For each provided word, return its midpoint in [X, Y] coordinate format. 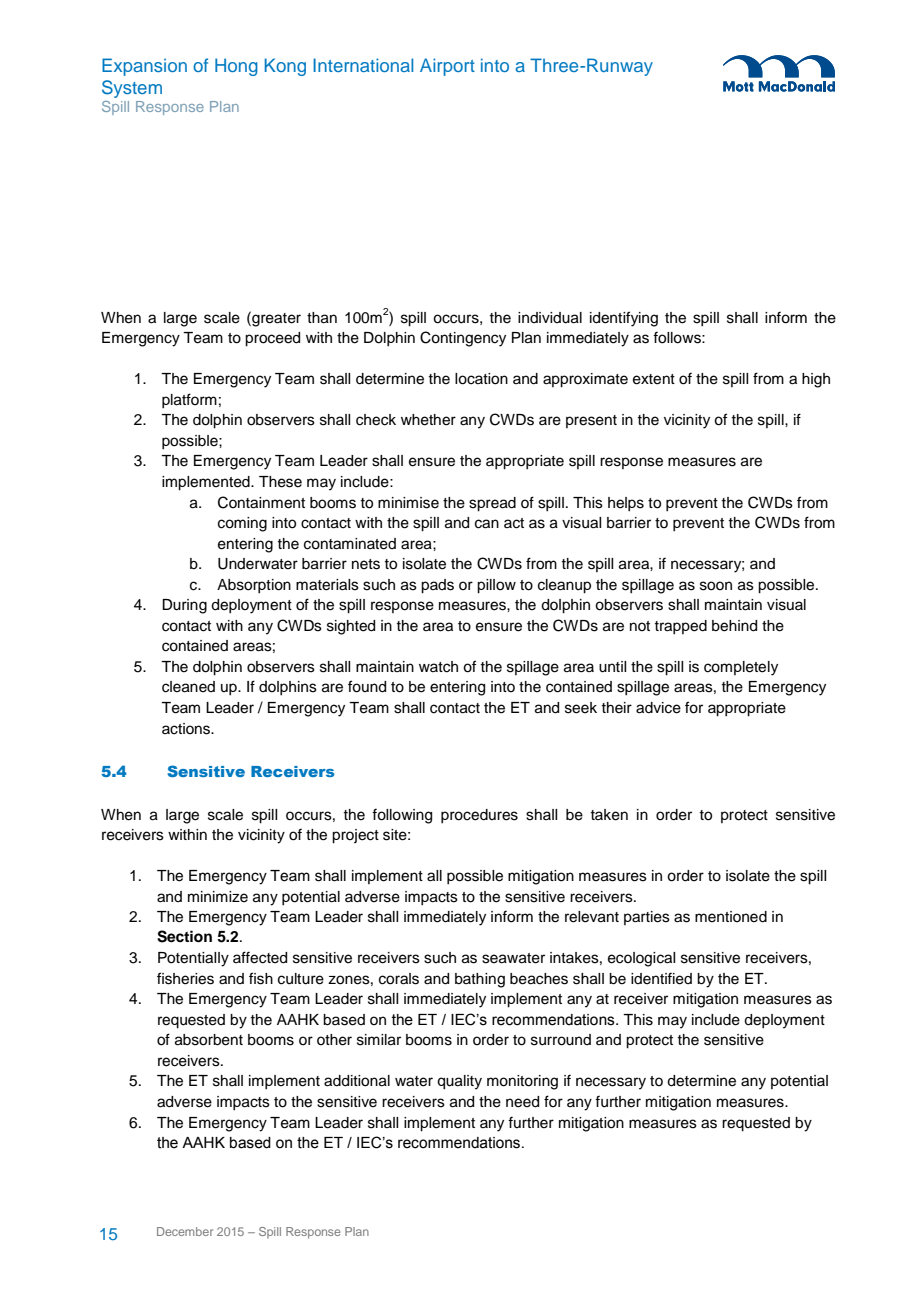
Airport [447, 67]
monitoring [522, 1082]
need [522, 1102]
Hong [236, 67]
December [185, 1231]
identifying [624, 319]
